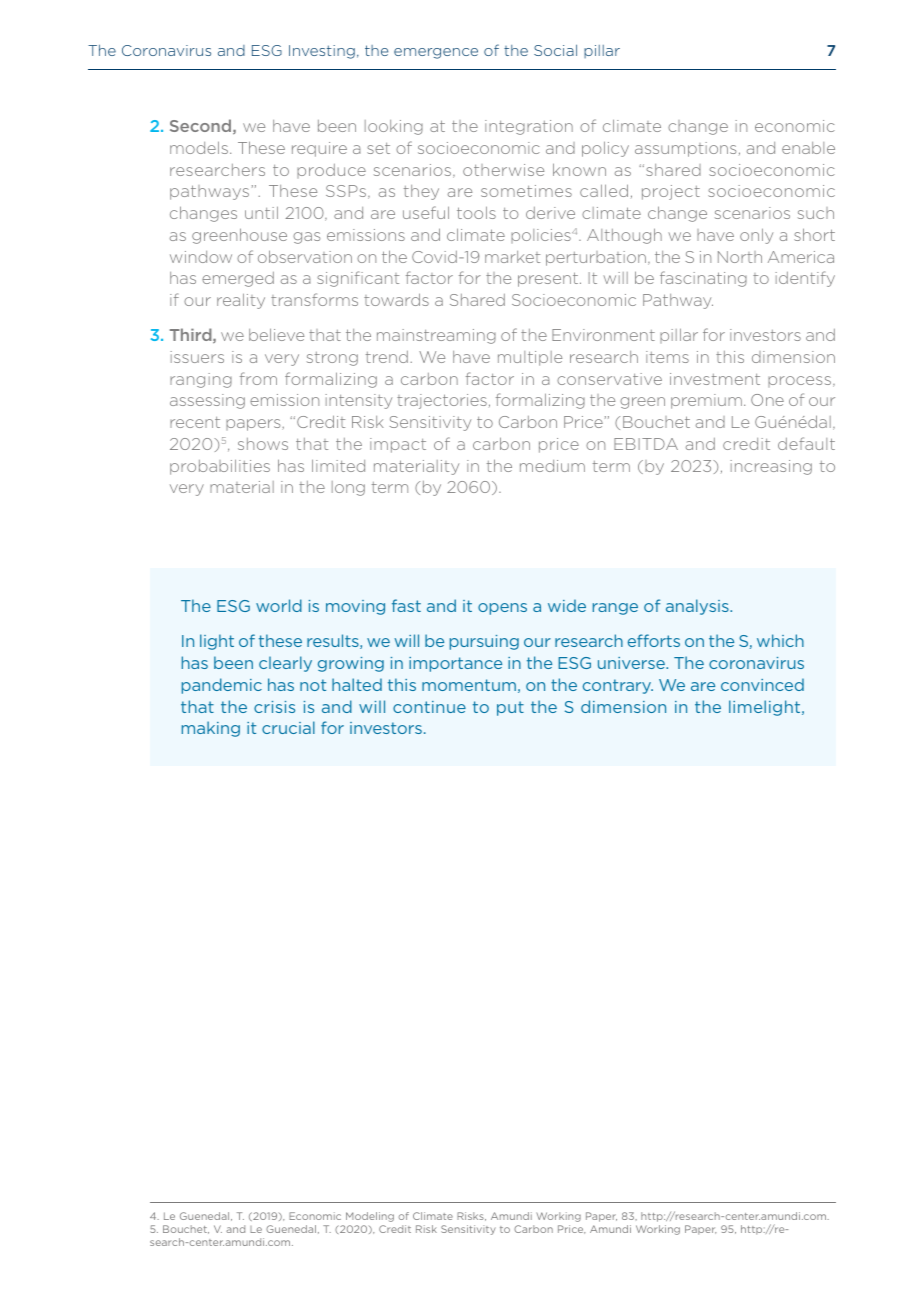 Image resolution: width=924 pixels, height=1308 pixels. I want to click on medium, so click(552, 466).
